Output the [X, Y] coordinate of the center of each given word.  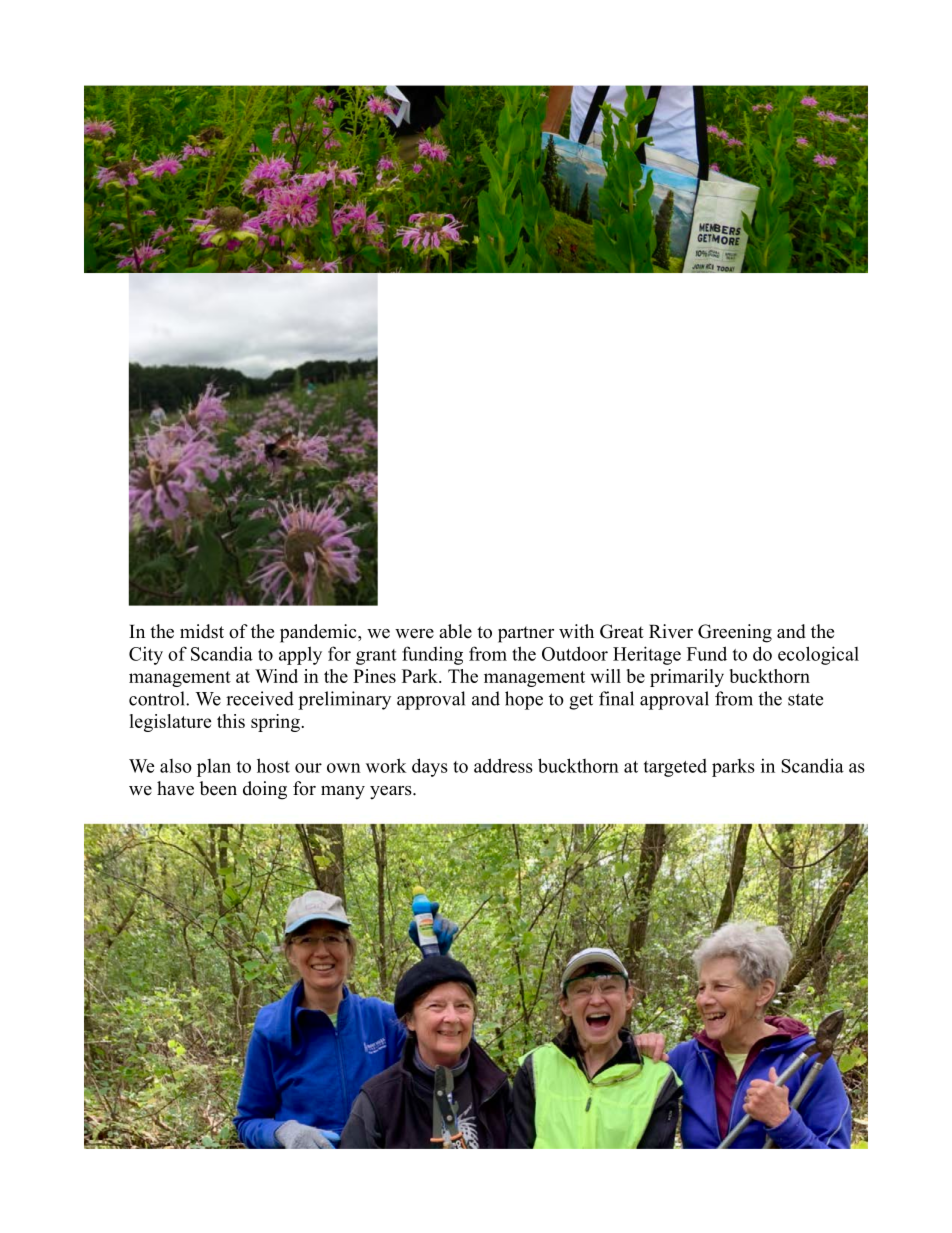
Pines [374, 676]
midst [202, 631]
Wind [276, 676]
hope [524, 700]
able [455, 631]
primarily [687, 678]
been [218, 788]
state [805, 699]
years [392, 793]
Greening [735, 633]
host [273, 765]
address [503, 765]
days [430, 767]
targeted [675, 768]
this [231, 721]
